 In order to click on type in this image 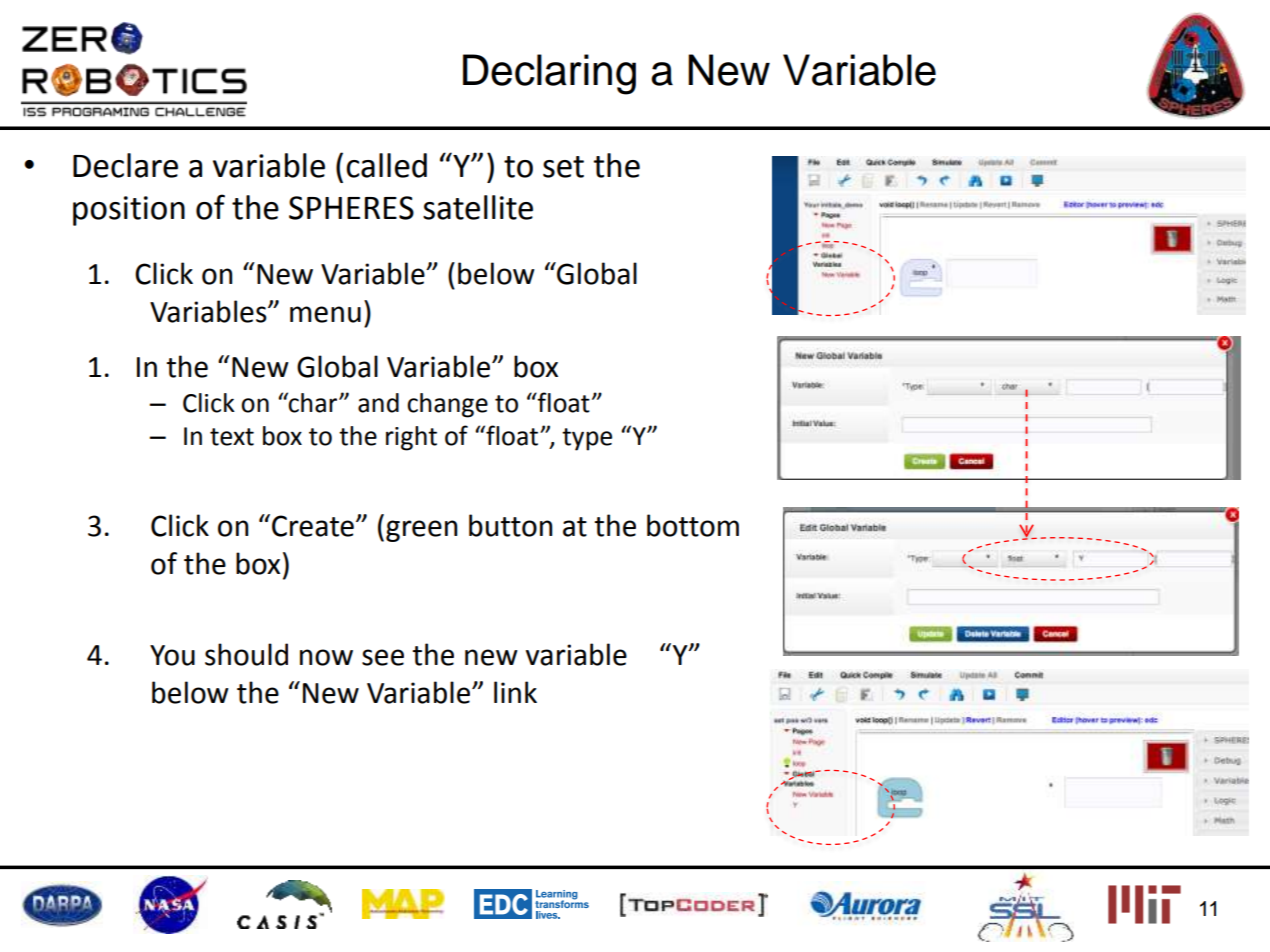, I will do `click(587, 439)`.
